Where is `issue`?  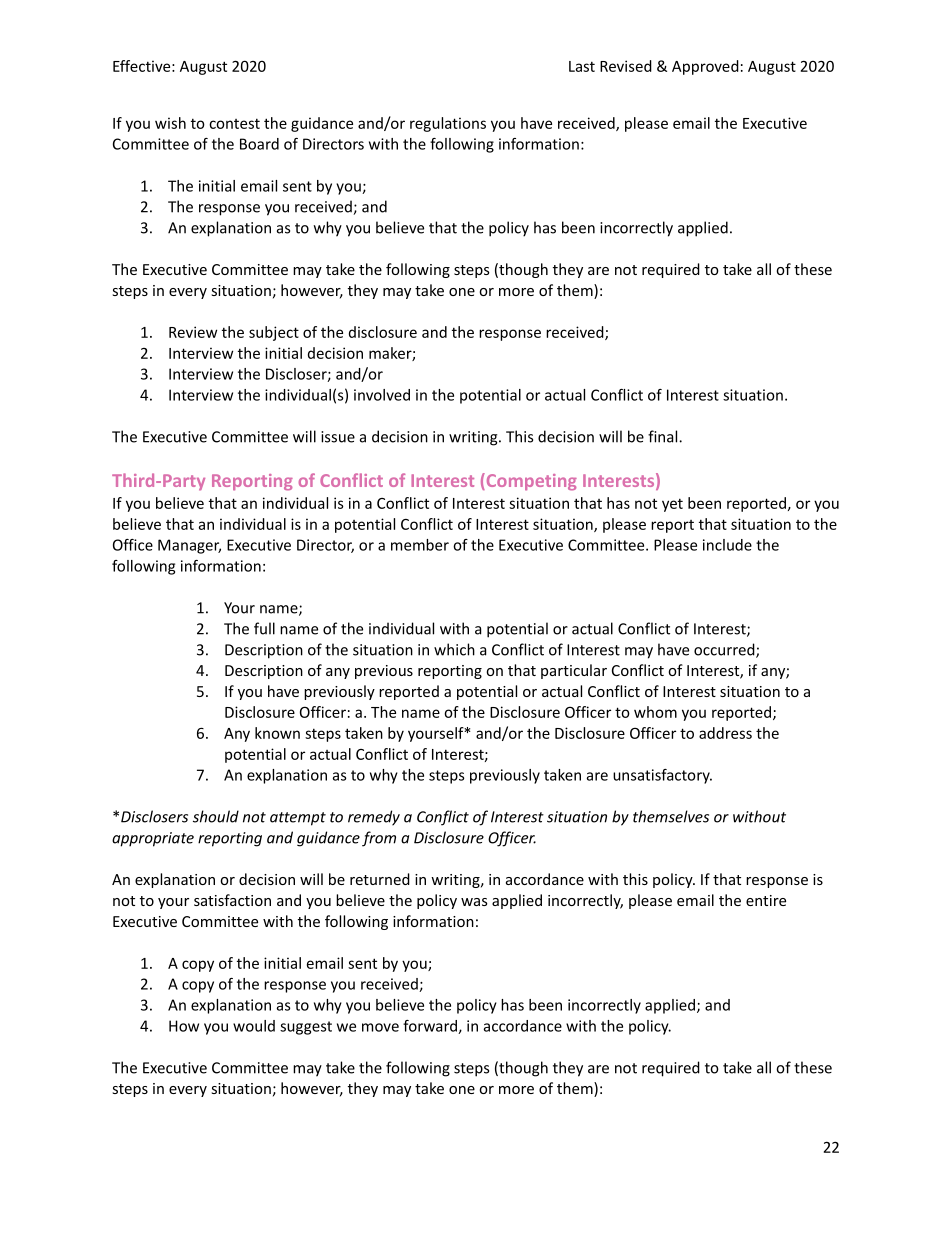 issue is located at coordinates (338, 437).
